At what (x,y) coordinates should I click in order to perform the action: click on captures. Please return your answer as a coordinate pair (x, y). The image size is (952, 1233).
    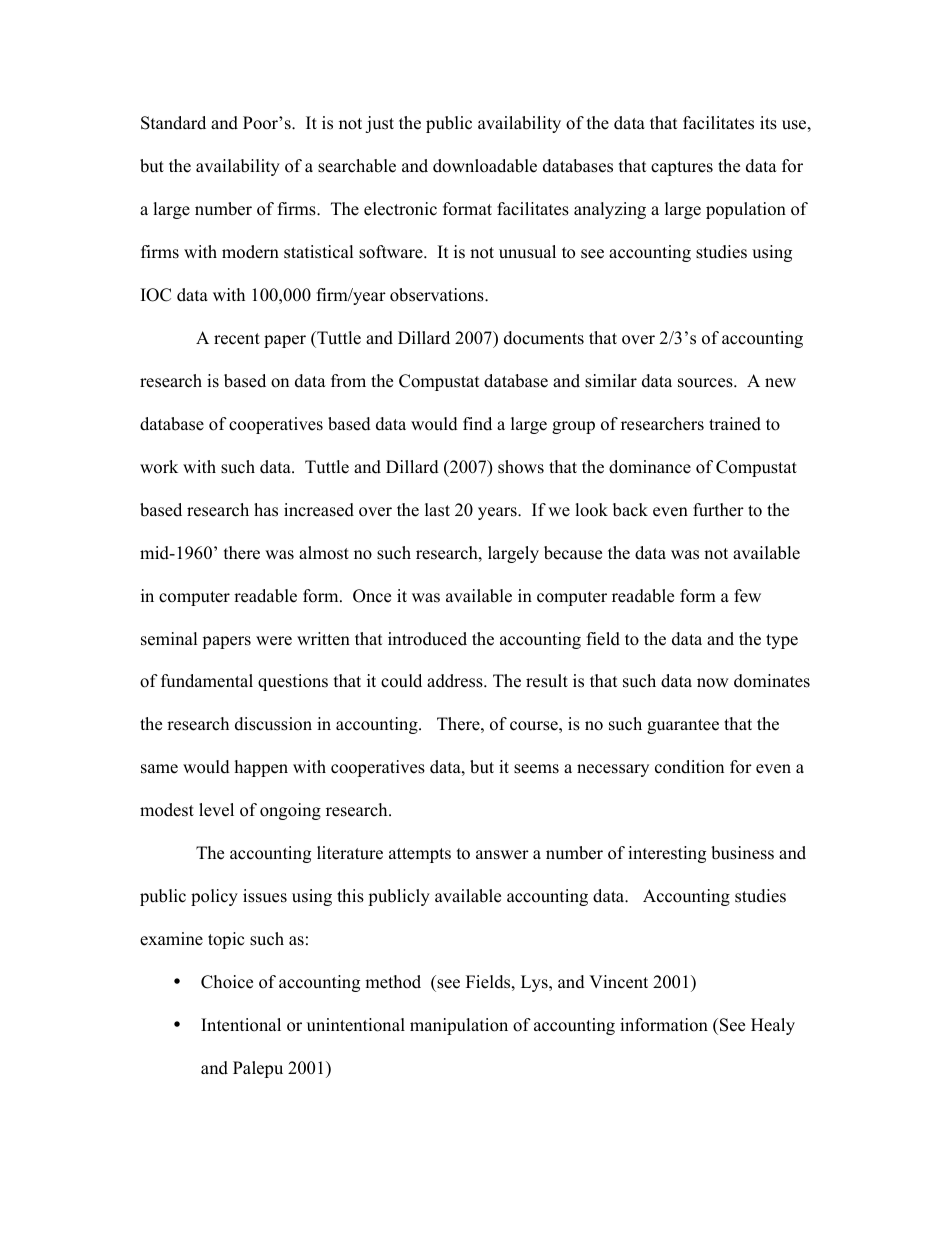
    Looking at the image, I should click on (682, 168).
